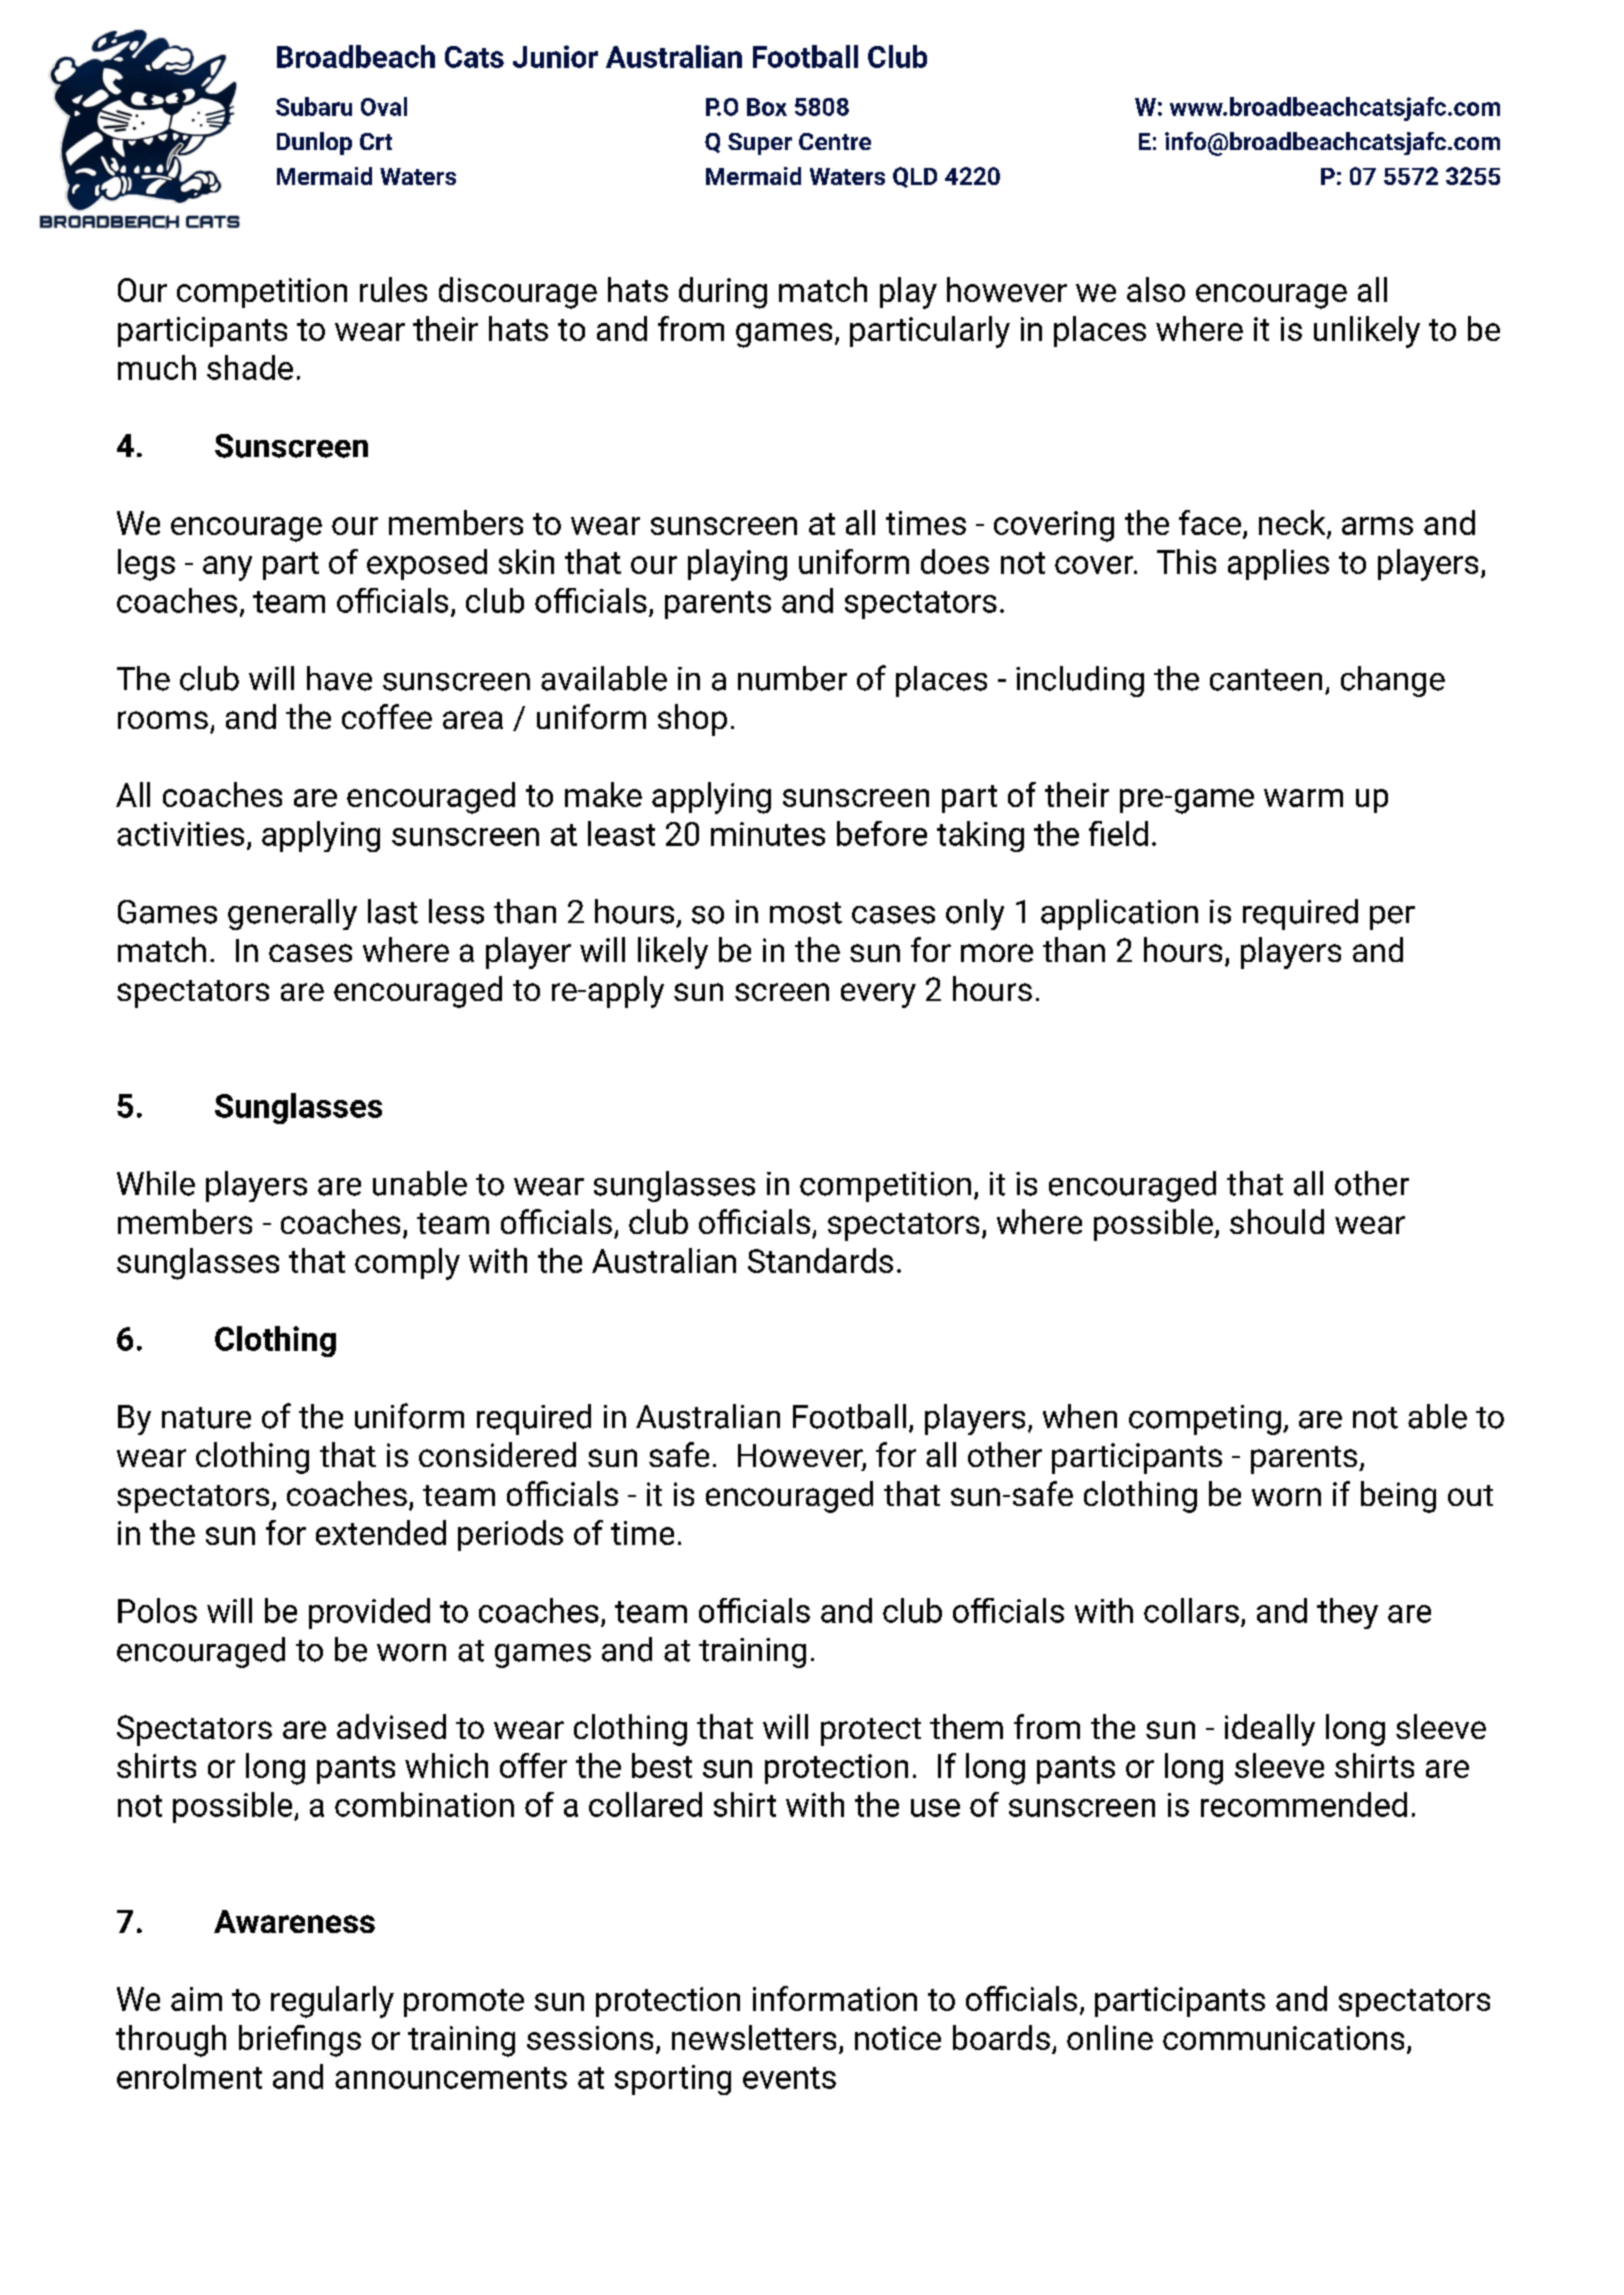  I want to click on Centre, so click(835, 141).
